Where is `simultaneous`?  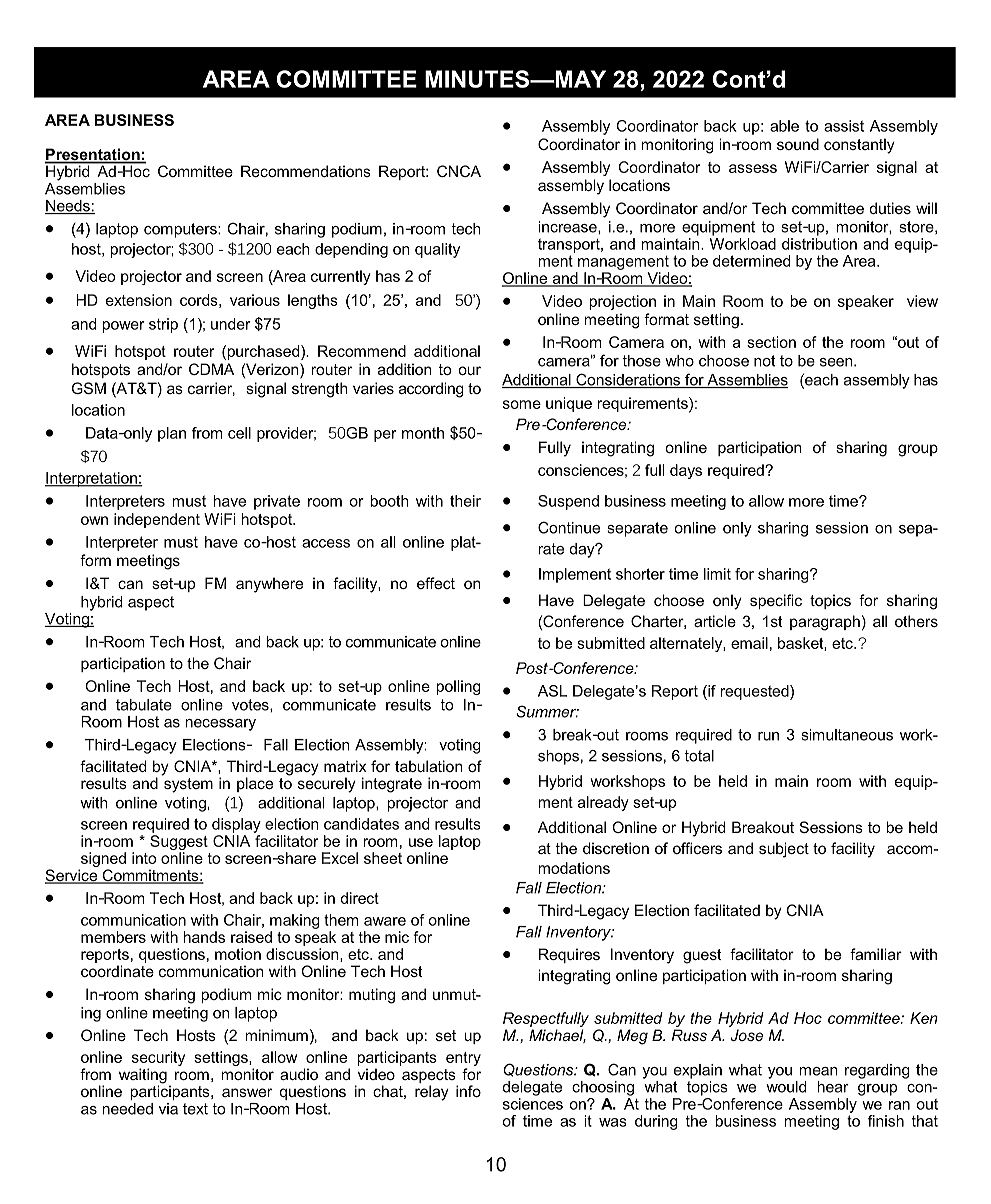
simultaneous is located at coordinates (847, 735).
